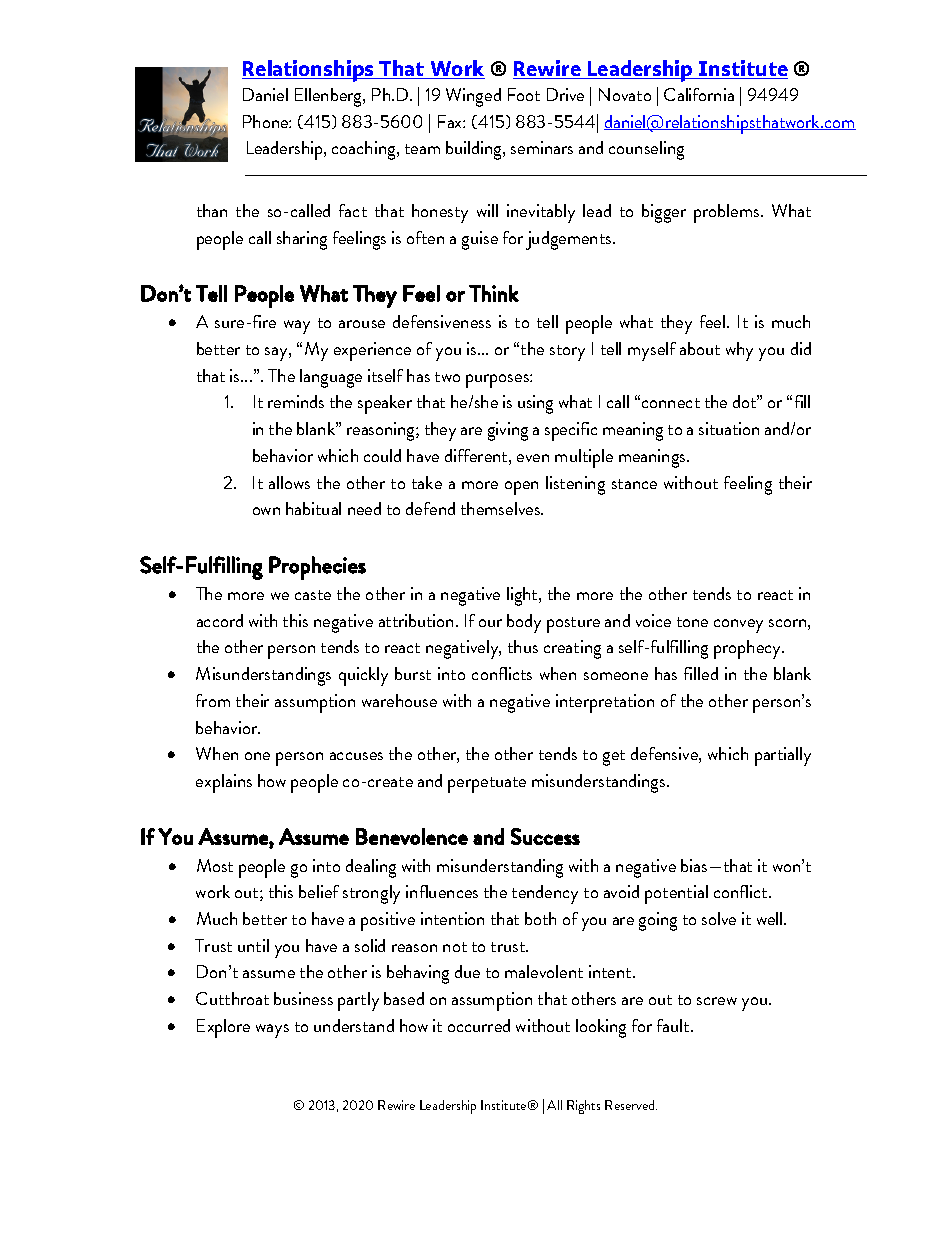 This document has height=1233, width=952. Describe the element at coordinates (524, 94) in the document. I see `Foot` at that location.
